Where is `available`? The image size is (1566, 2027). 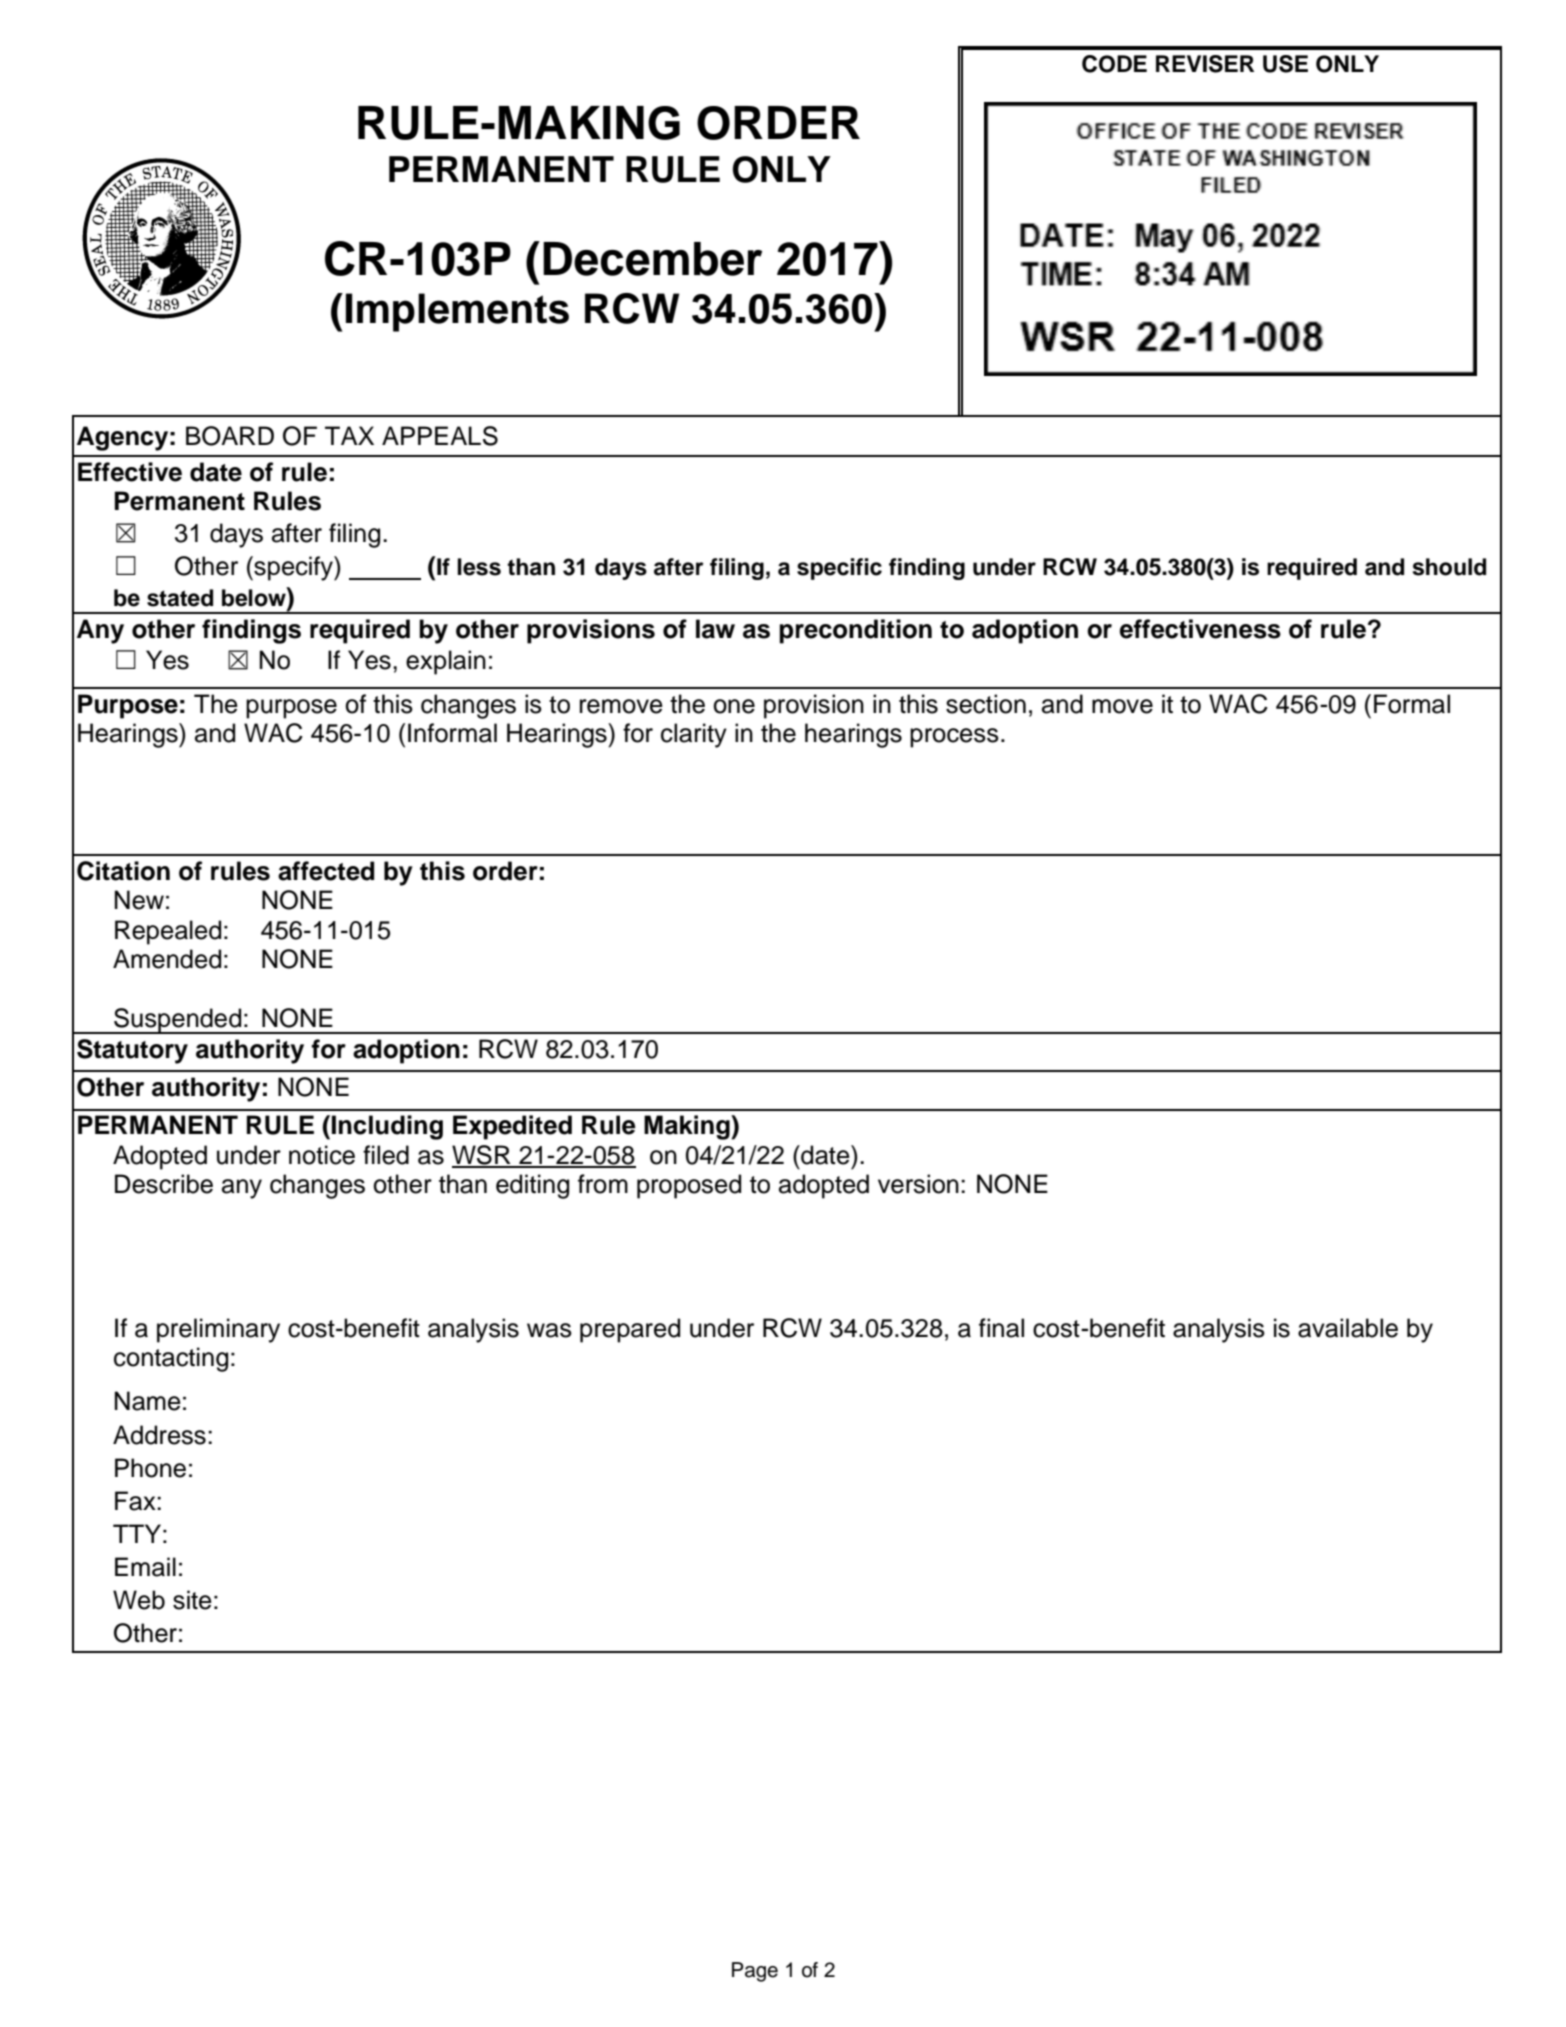
available is located at coordinates (1348, 1328).
